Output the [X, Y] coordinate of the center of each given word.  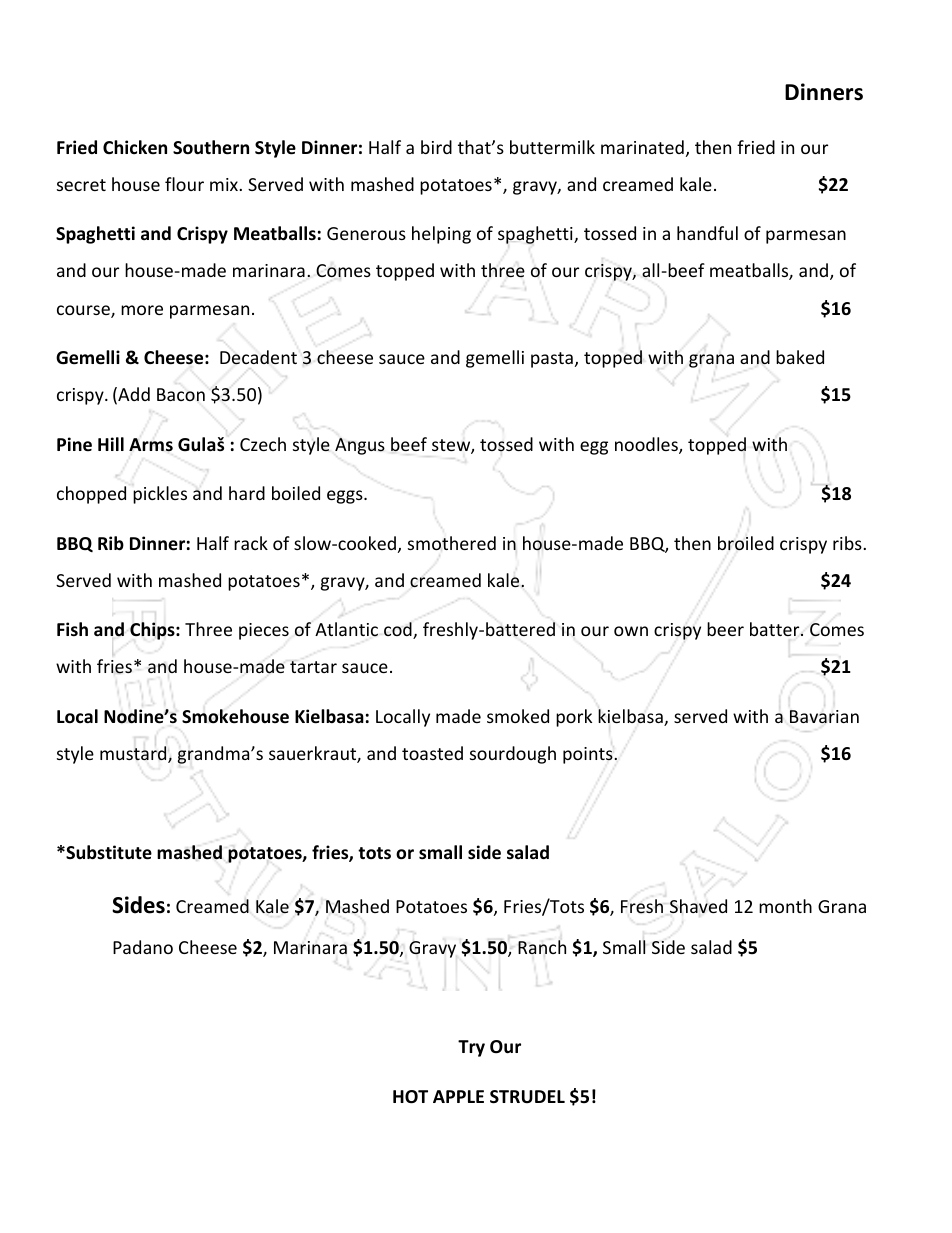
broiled [746, 543]
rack [251, 543]
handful [707, 233]
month [785, 906]
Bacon [181, 394]
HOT [410, 1097]
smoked [518, 716]
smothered [452, 543]
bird [436, 147]
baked [800, 357]
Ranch [542, 947]
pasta [552, 360]
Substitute [108, 852]
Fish [72, 629]
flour [184, 184]
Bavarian [824, 716]
